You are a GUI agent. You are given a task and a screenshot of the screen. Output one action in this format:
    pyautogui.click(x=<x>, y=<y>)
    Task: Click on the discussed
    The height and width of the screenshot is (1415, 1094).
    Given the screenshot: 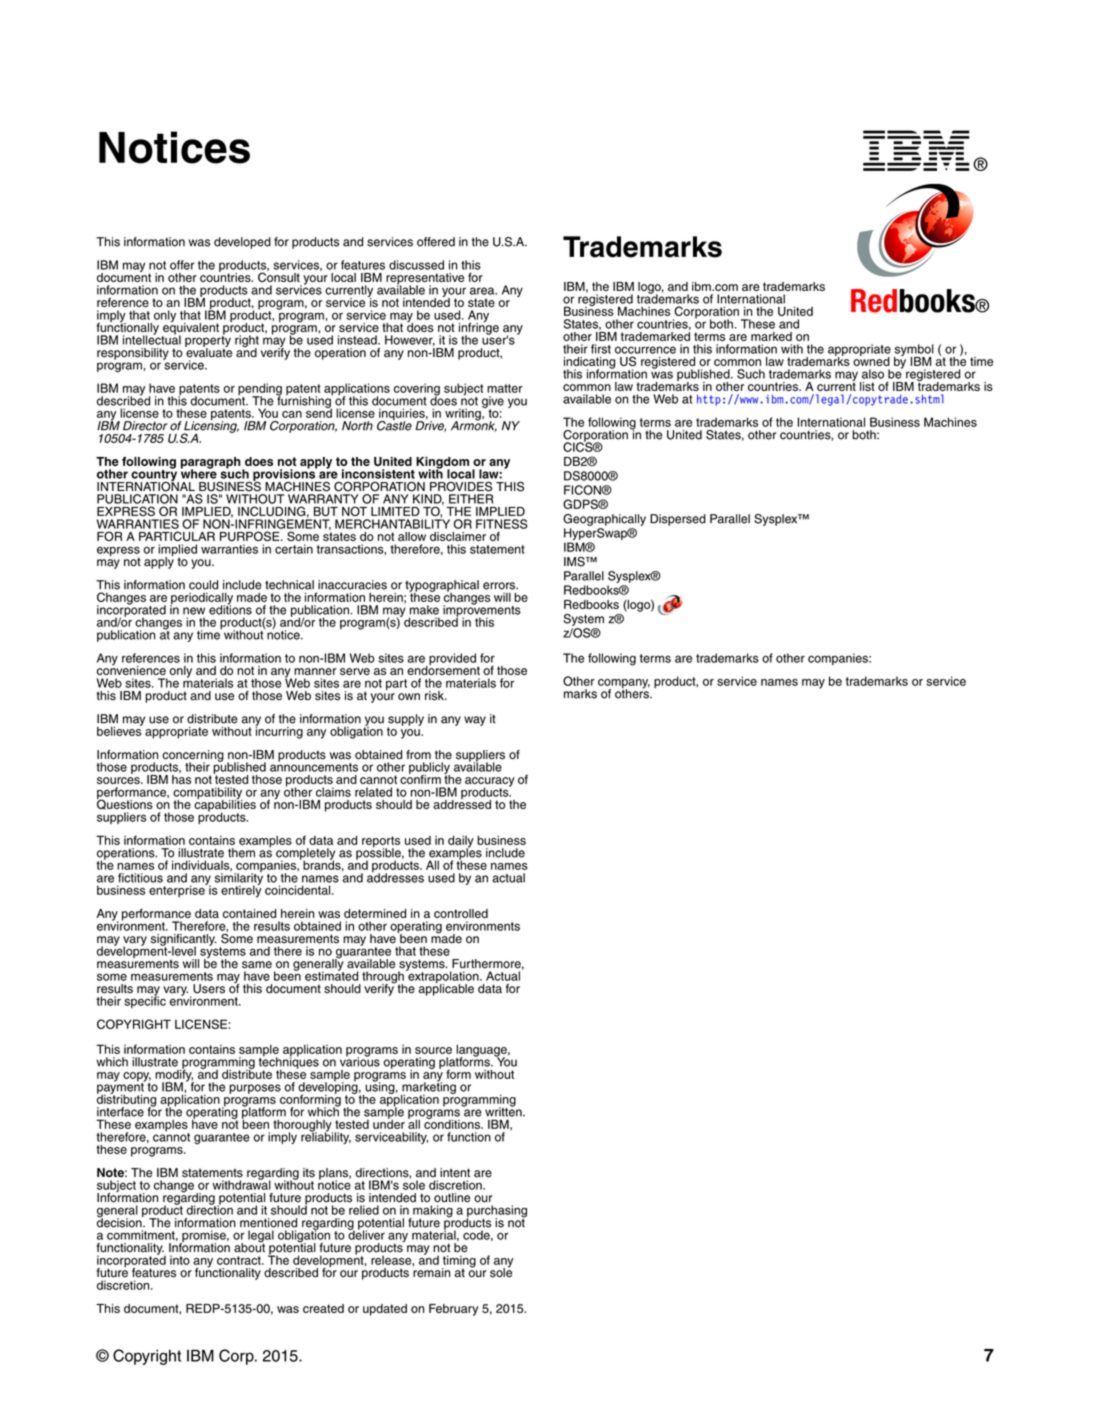 What is the action you would take?
    pyautogui.click(x=416, y=265)
